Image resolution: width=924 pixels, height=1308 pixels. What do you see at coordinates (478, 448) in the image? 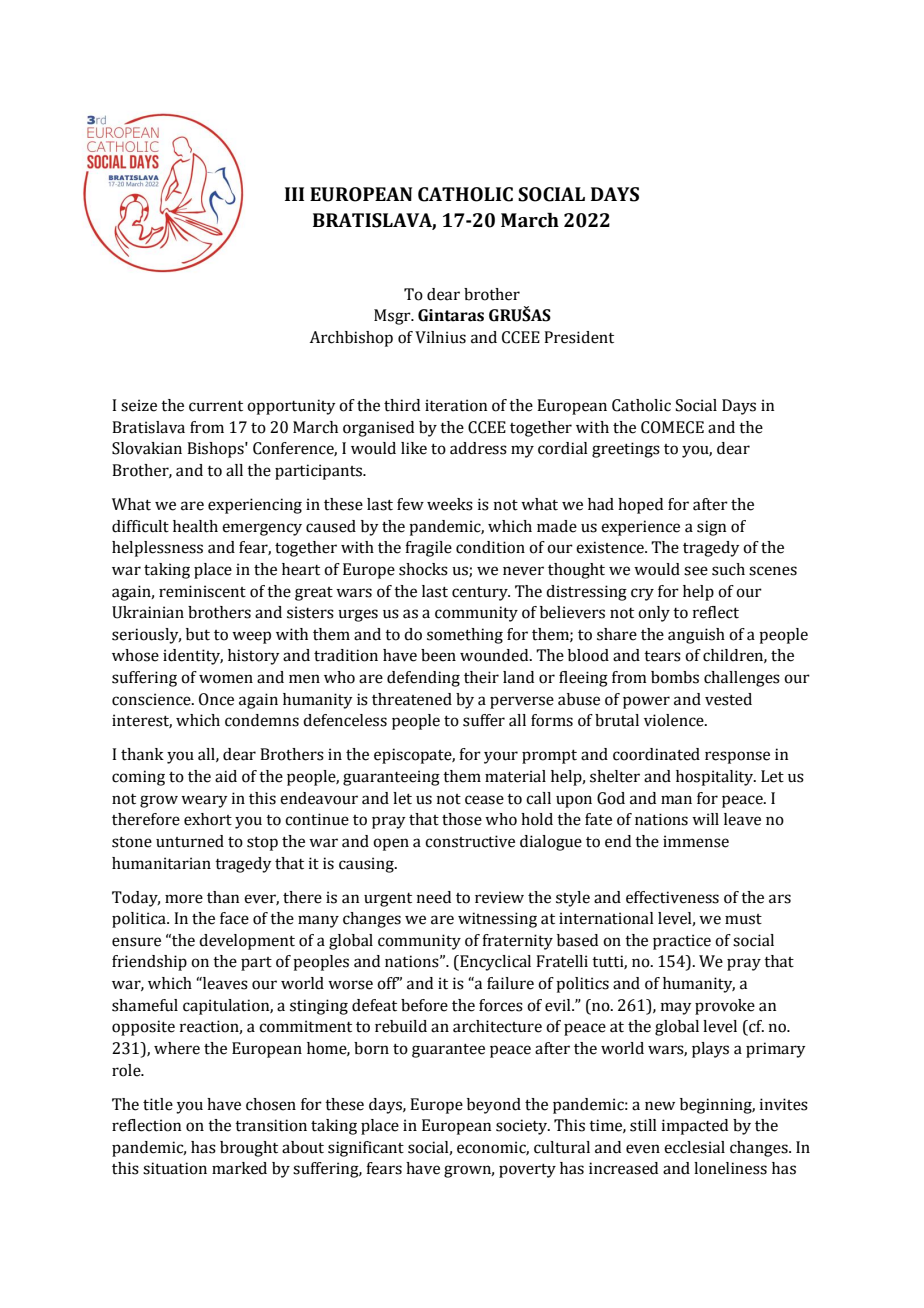
I see `address` at bounding box center [478, 448].
